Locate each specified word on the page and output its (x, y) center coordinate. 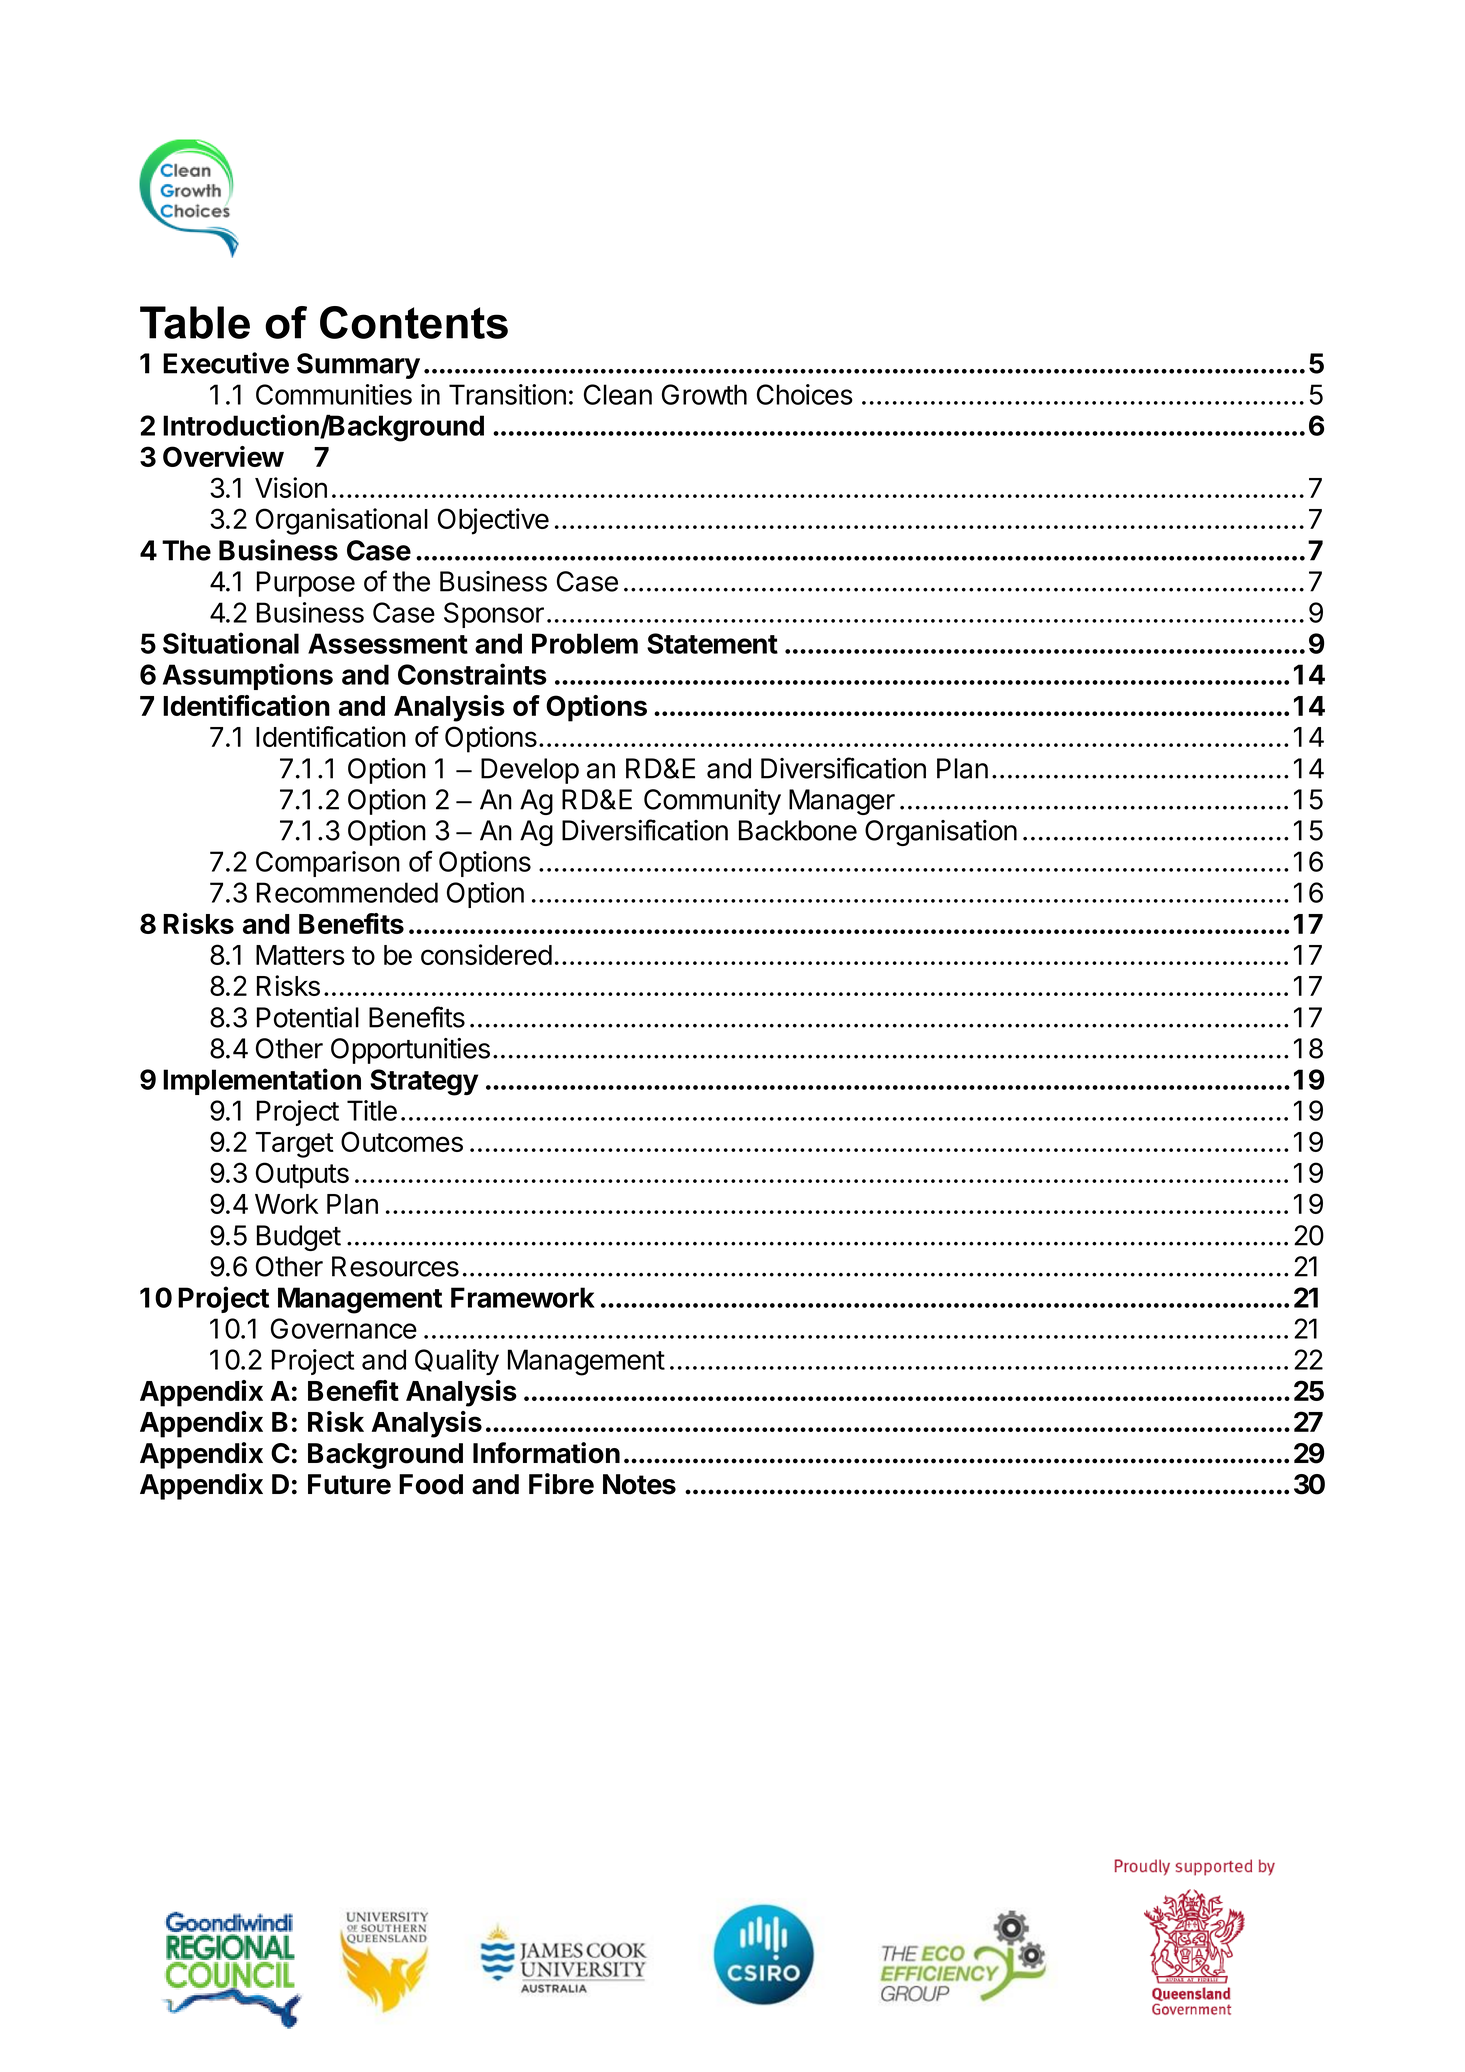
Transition (507, 394)
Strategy (424, 1082)
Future (349, 1484)
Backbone (798, 830)
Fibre (561, 1484)
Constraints (472, 674)
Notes (639, 1484)
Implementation (262, 1081)
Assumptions (248, 676)
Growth (704, 394)
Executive (226, 363)
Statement (712, 643)
